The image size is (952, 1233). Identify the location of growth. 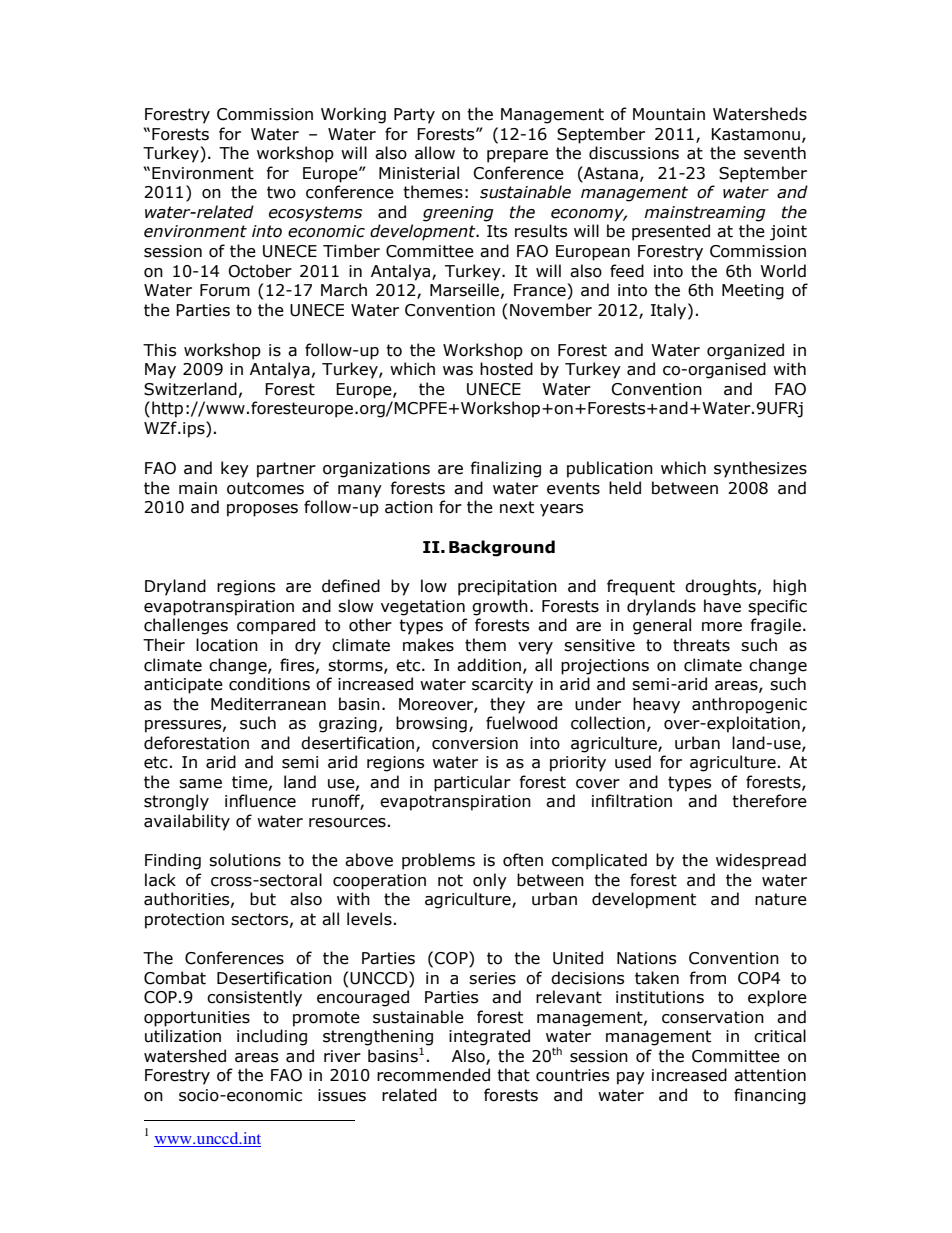
(500, 607).
